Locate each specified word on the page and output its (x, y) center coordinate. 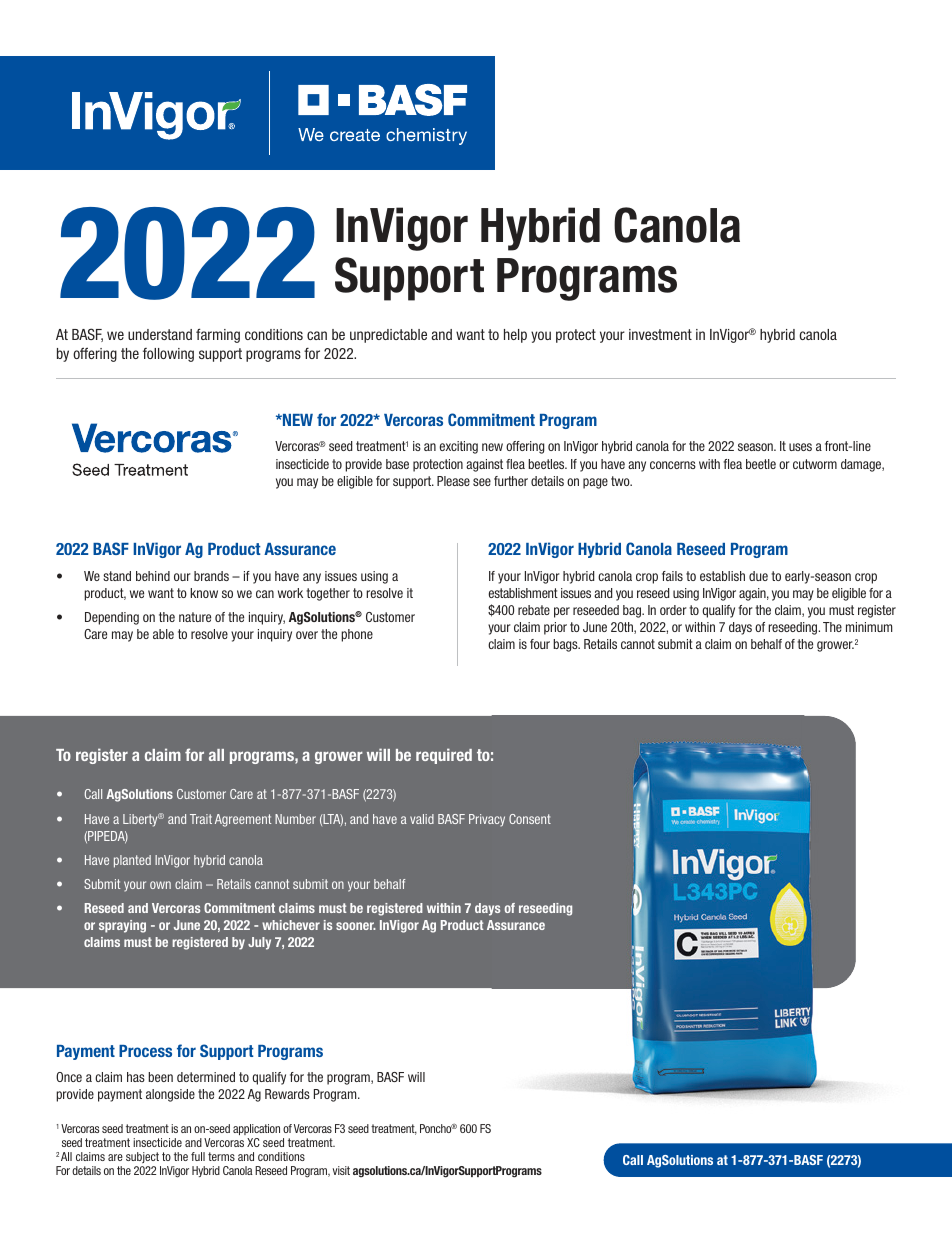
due (758, 576)
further (511, 481)
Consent (530, 819)
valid (422, 819)
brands (211, 576)
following (168, 355)
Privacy (487, 820)
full (198, 1156)
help (515, 336)
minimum (869, 627)
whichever (291, 925)
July (259, 943)
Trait (201, 819)
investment (660, 334)
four (540, 644)
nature (195, 617)
